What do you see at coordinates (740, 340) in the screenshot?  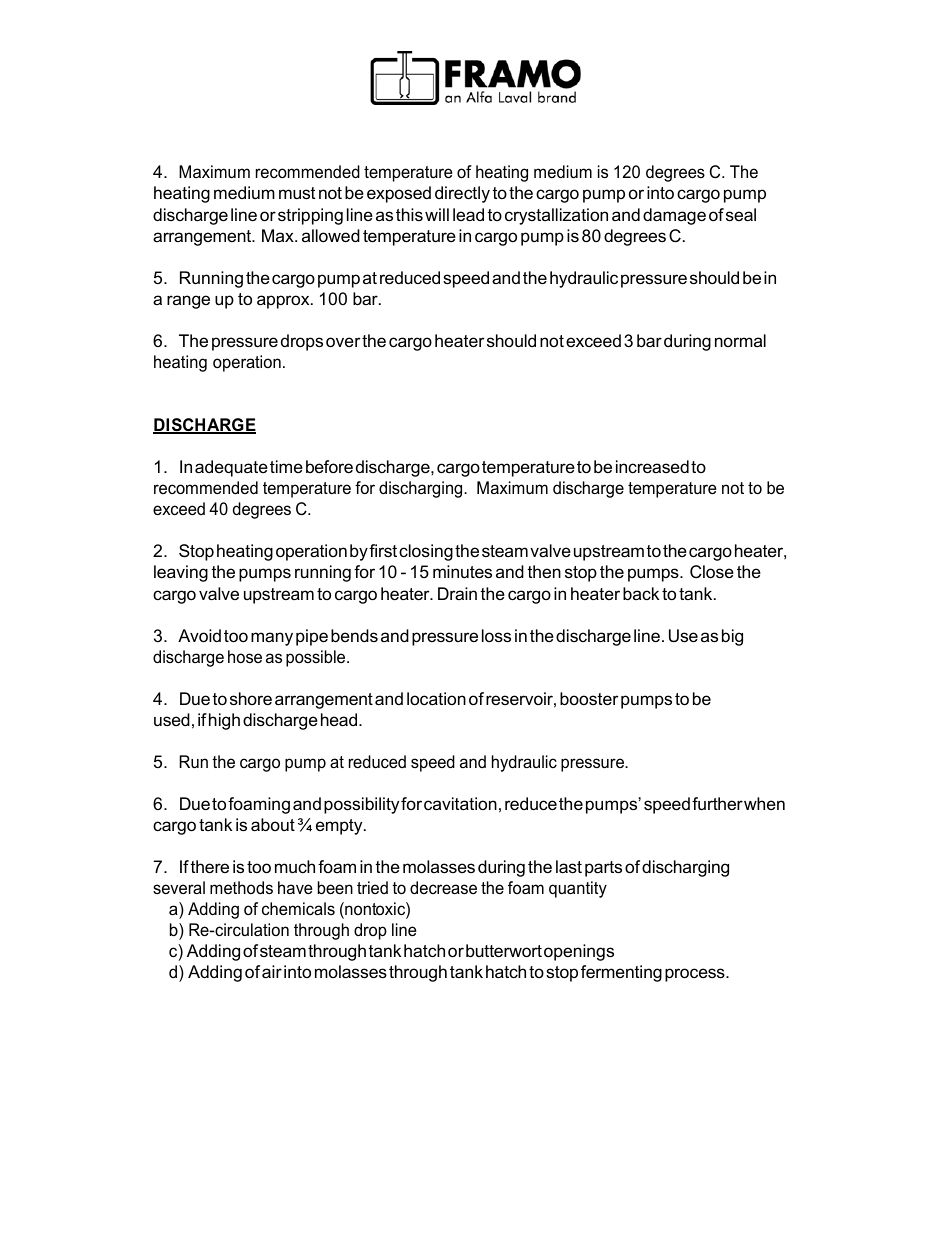 I see `normal` at bounding box center [740, 340].
